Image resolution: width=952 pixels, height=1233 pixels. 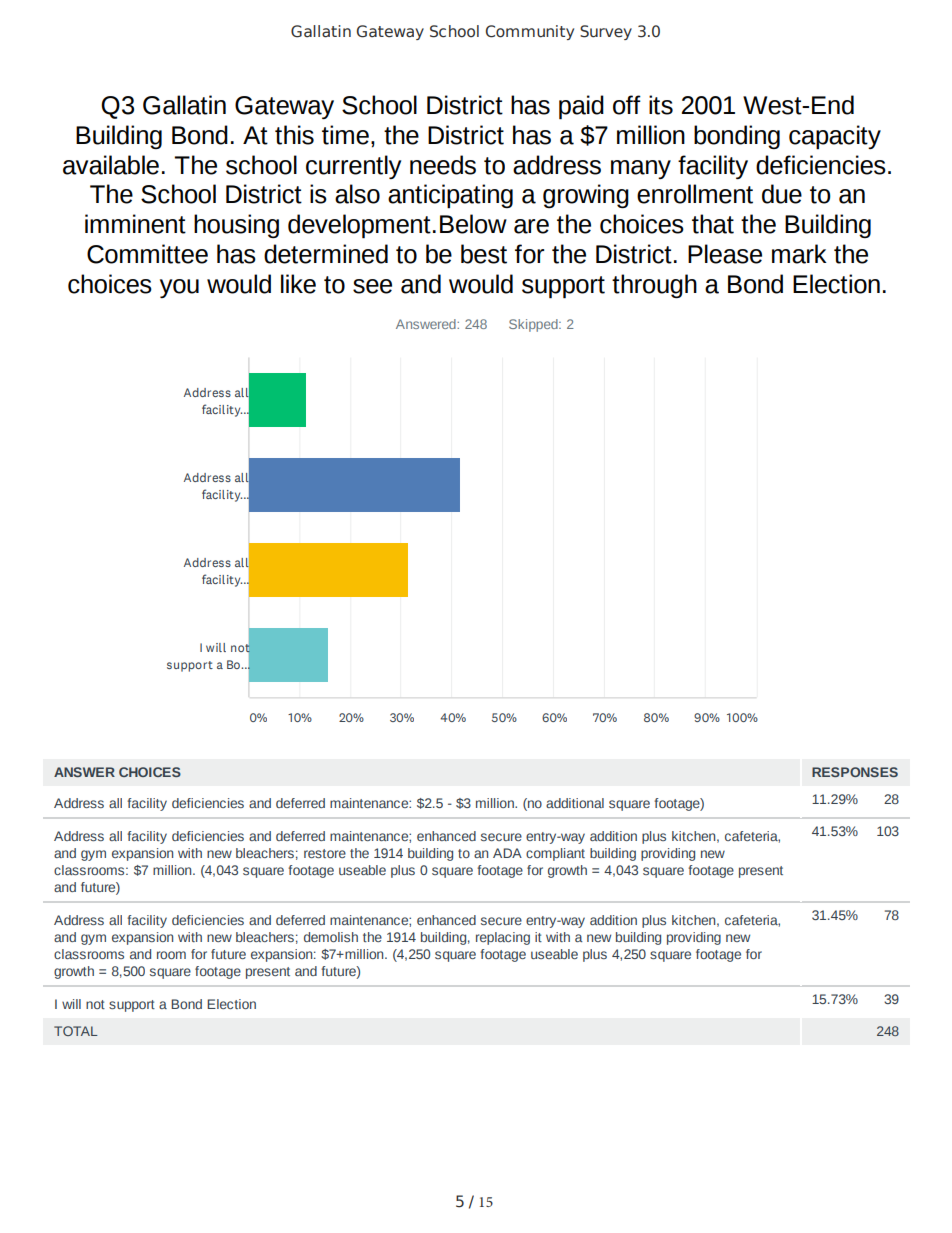 What do you see at coordinates (661, 105) in the document?
I see `its` at bounding box center [661, 105].
